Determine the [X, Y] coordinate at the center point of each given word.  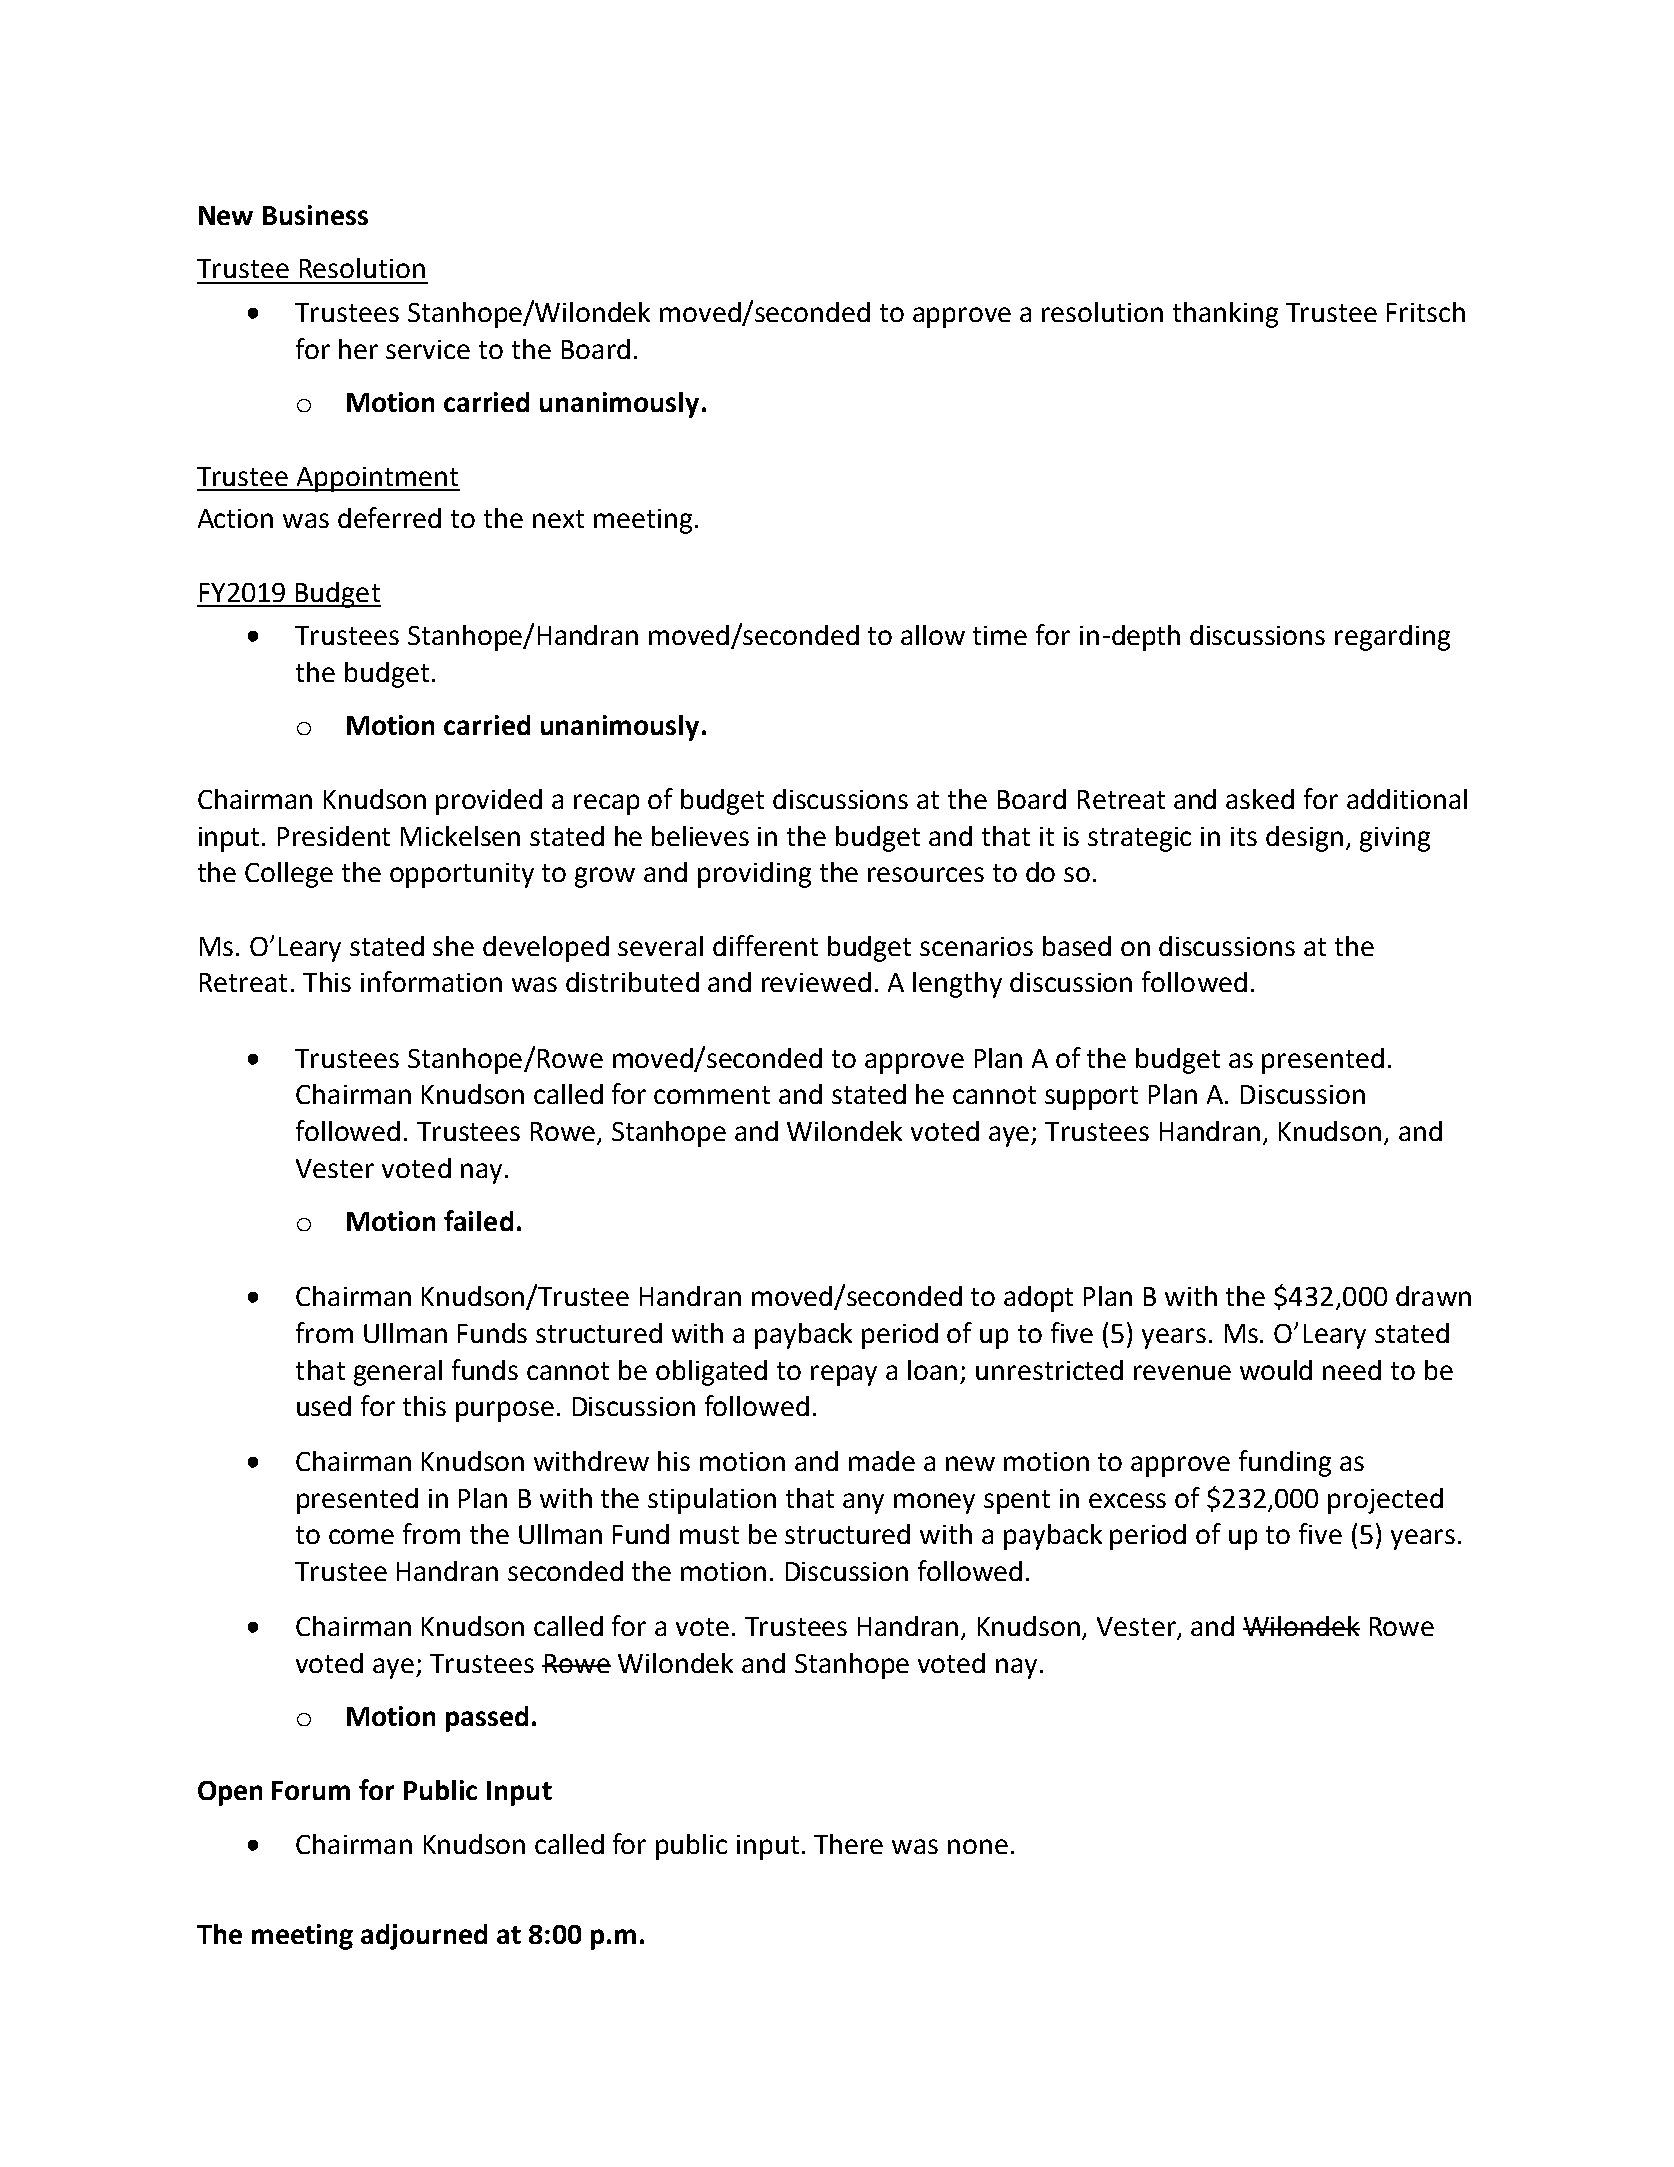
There [848, 1844]
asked [1260, 799]
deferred [389, 517]
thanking [1225, 315]
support [1091, 1098]
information [431, 981]
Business [315, 215]
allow [933, 635]
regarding [1392, 638]
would [1276, 1370]
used [324, 1406]
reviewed [816, 982]
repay [844, 1375]
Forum [311, 1790]
